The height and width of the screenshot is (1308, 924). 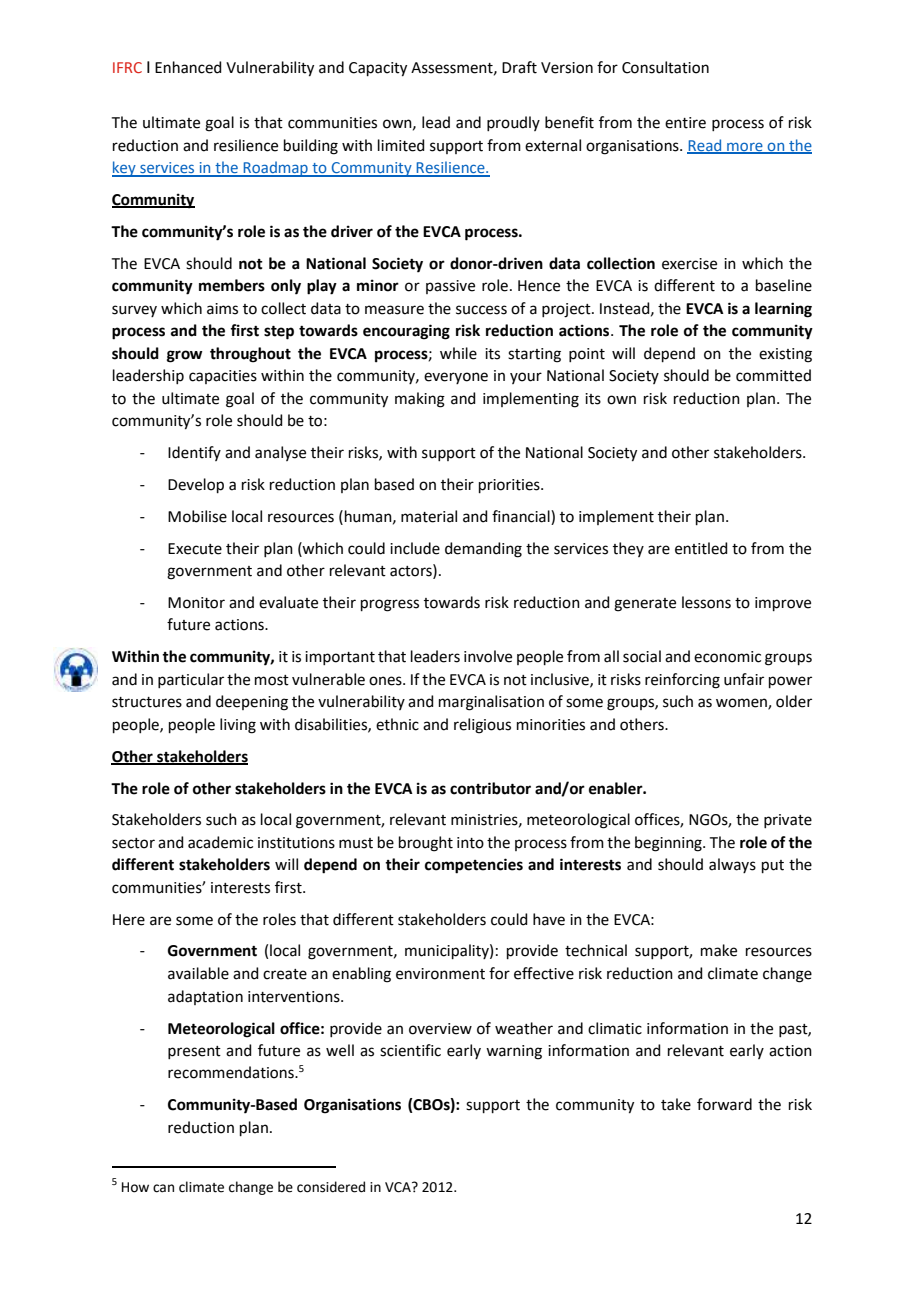 What do you see at coordinates (685, 123) in the screenshot?
I see `entire` at bounding box center [685, 123].
